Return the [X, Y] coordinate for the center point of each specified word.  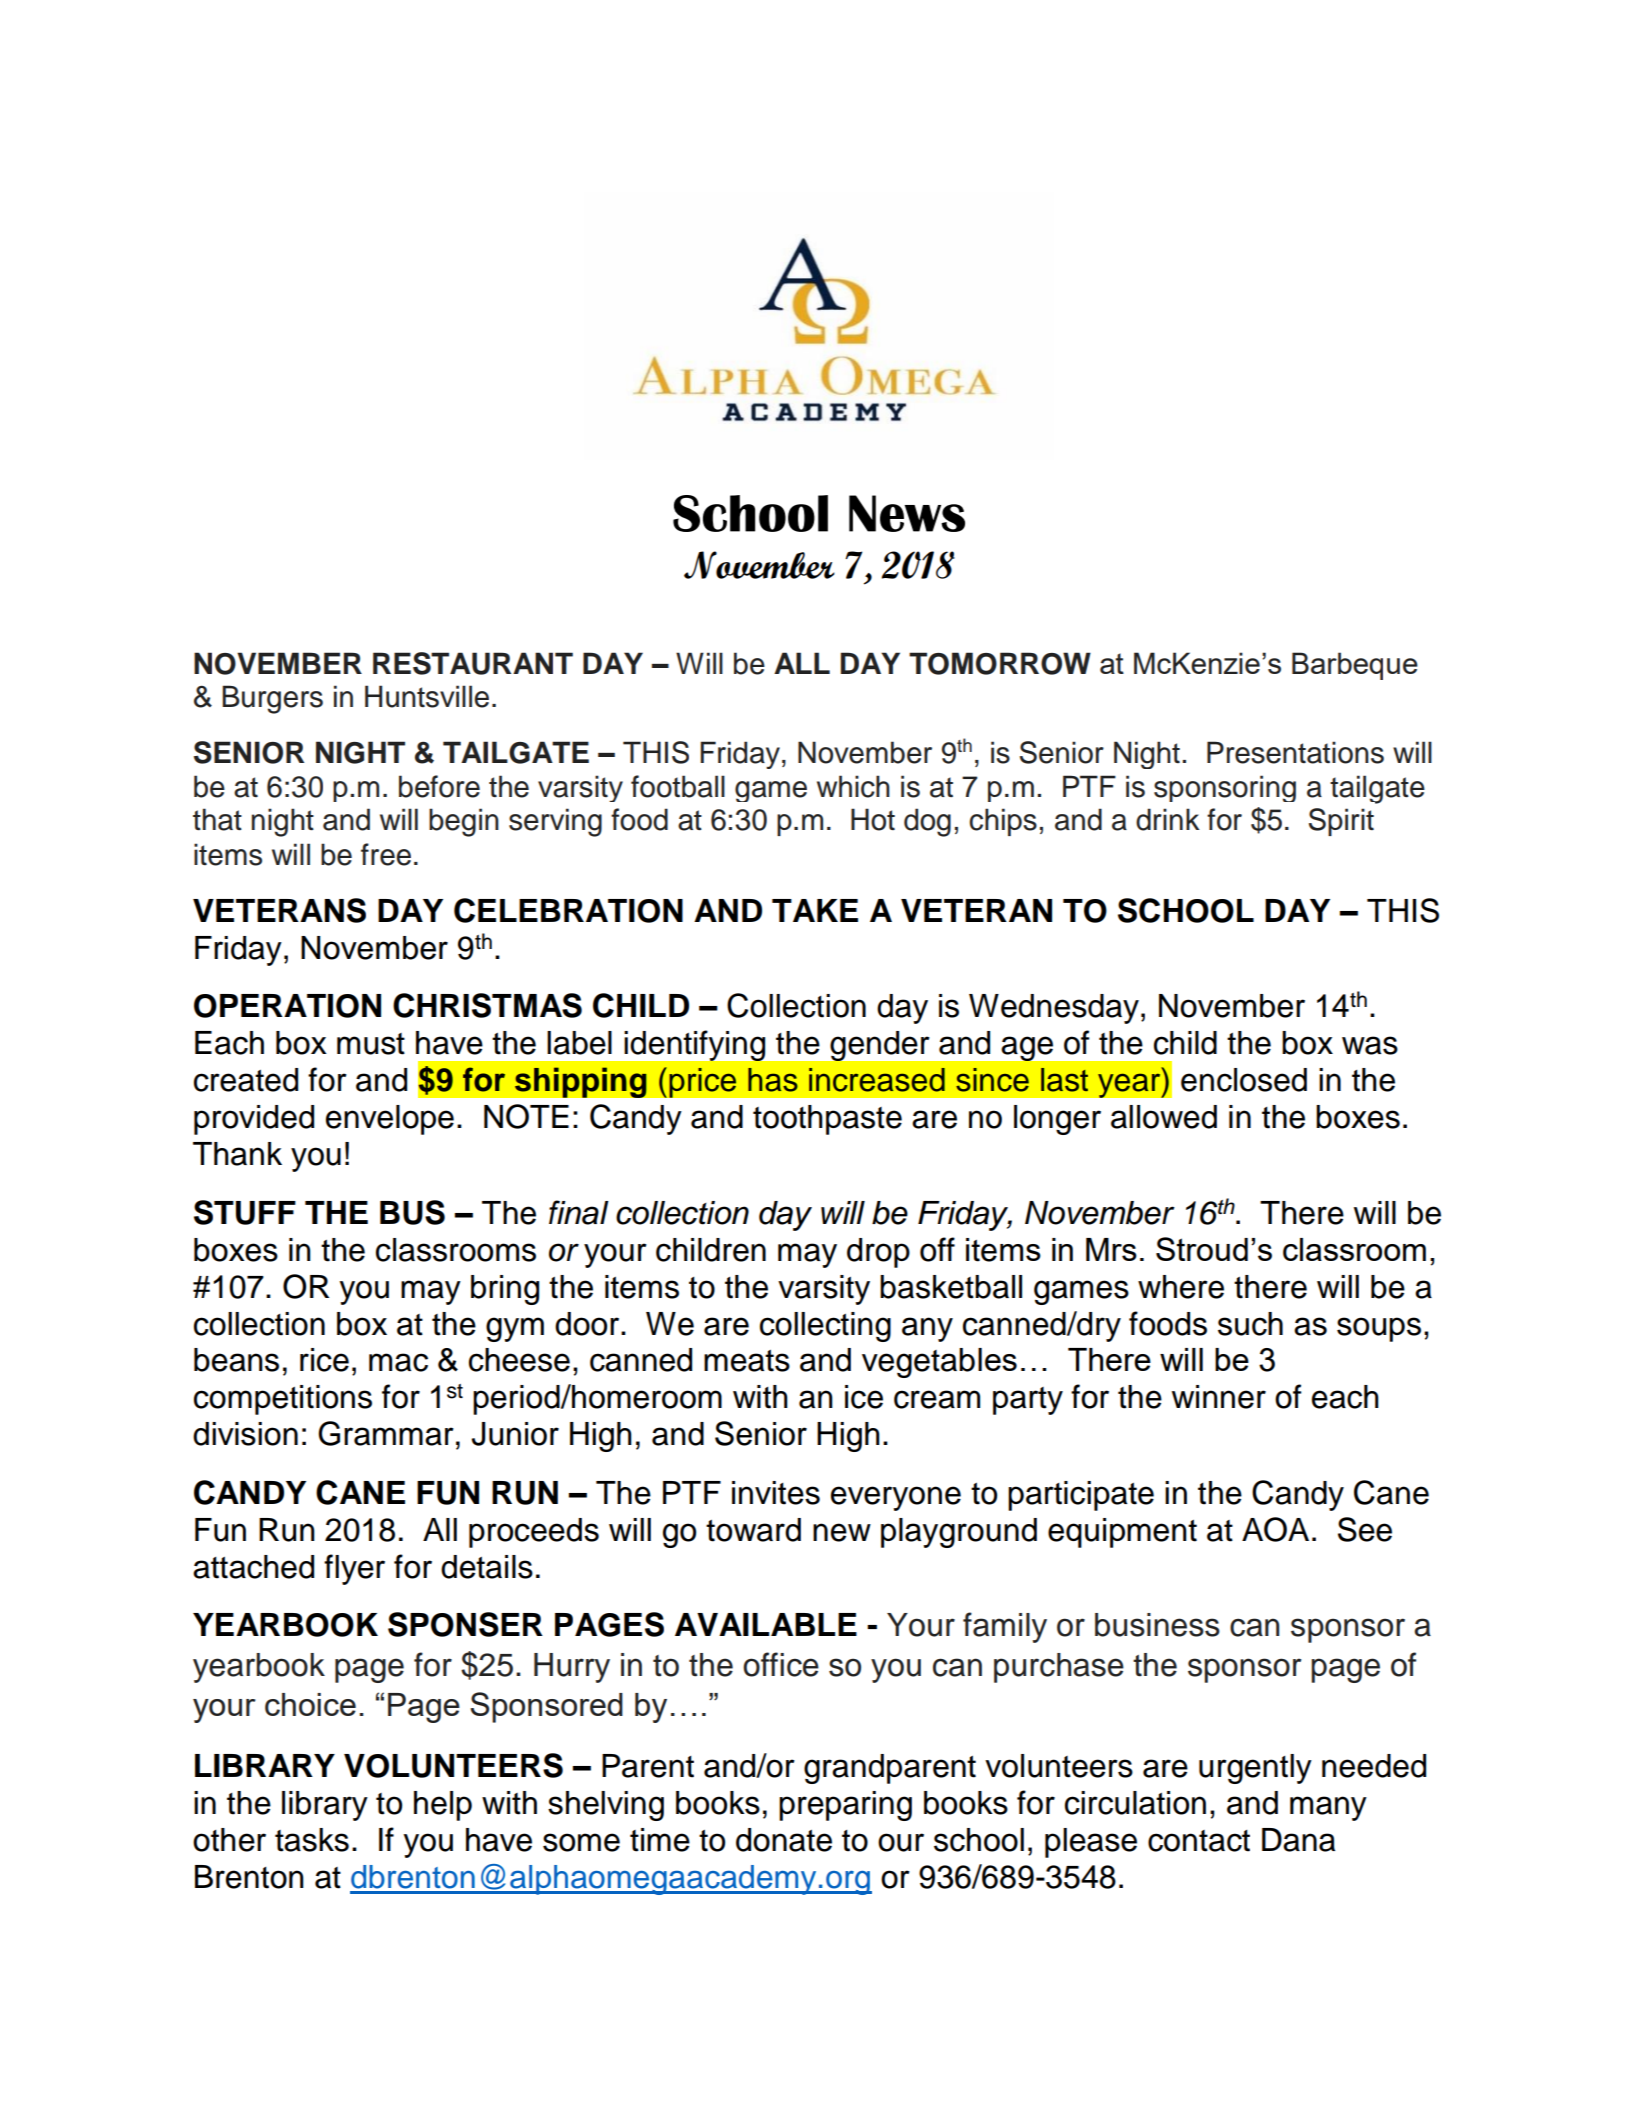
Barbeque [1355, 666]
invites [776, 1493]
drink [1168, 819]
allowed [1164, 1117]
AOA [1275, 1529]
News [907, 513]
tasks [312, 1840]
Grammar [386, 1433]
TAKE [815, 910]
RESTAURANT [473, 663]
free [386, 854]
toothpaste [827, 1120]
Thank [237, 1154]
